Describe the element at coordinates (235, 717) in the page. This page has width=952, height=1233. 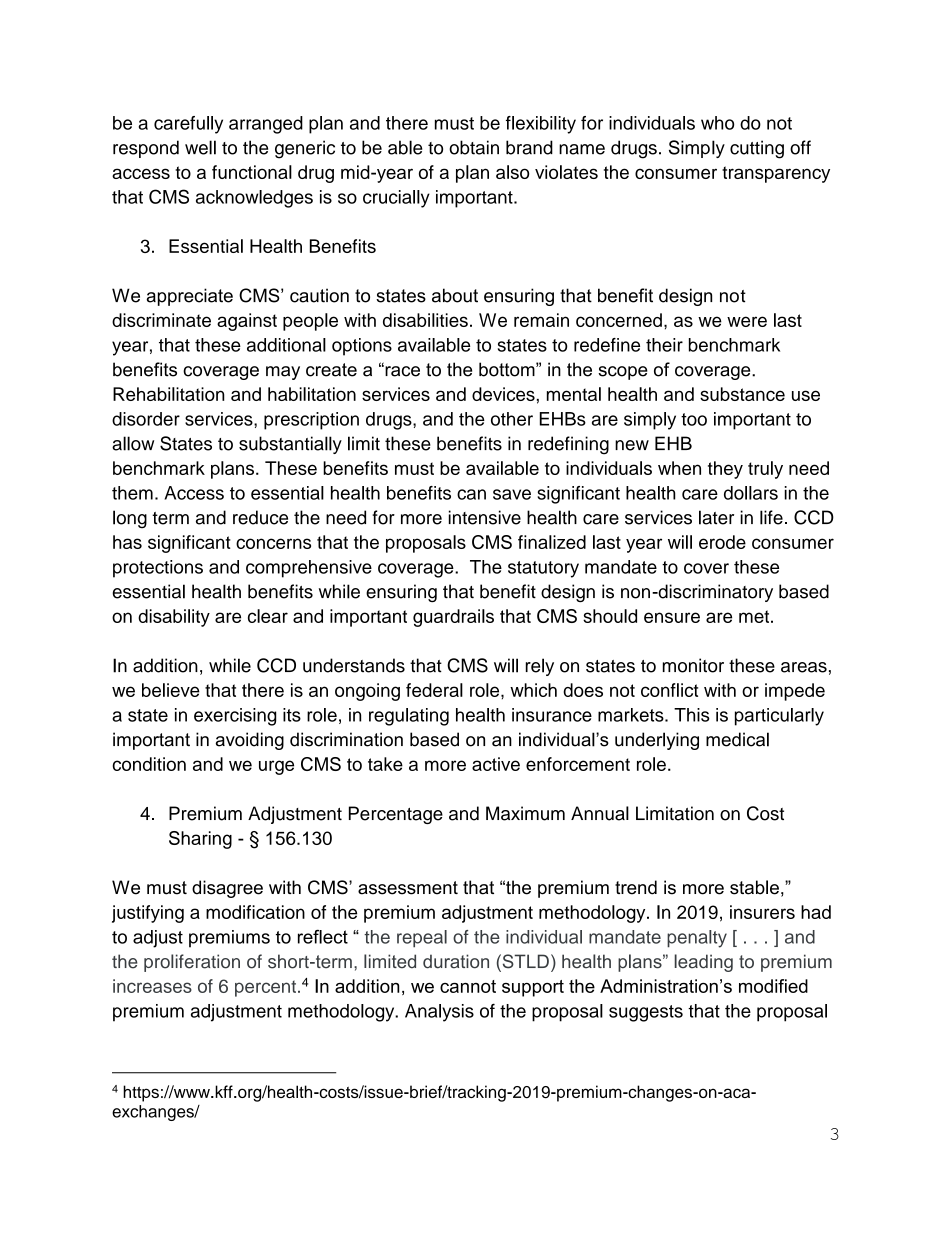
I see `exercising` at that location.
